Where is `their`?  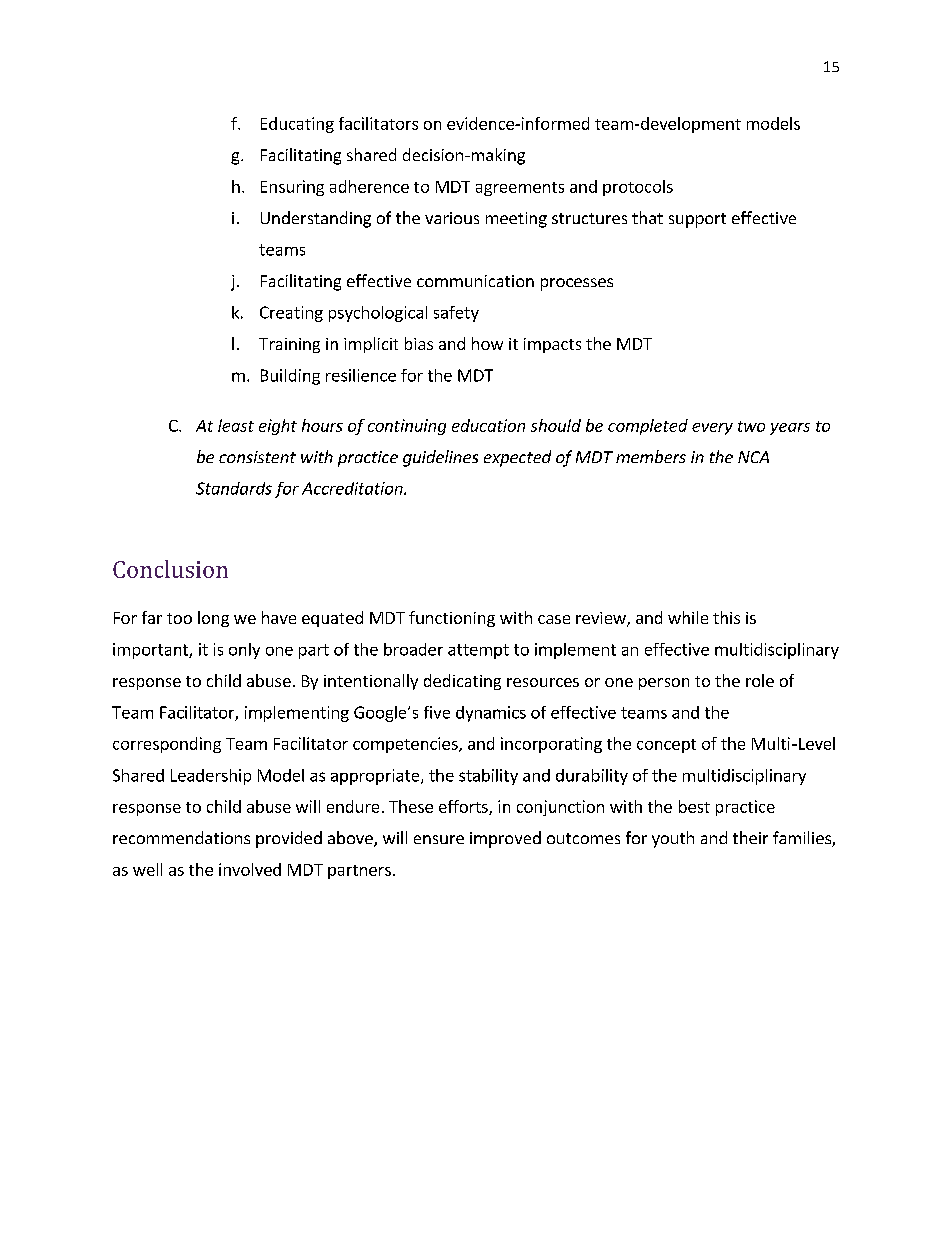 their is located at coordinates (750, 837).
